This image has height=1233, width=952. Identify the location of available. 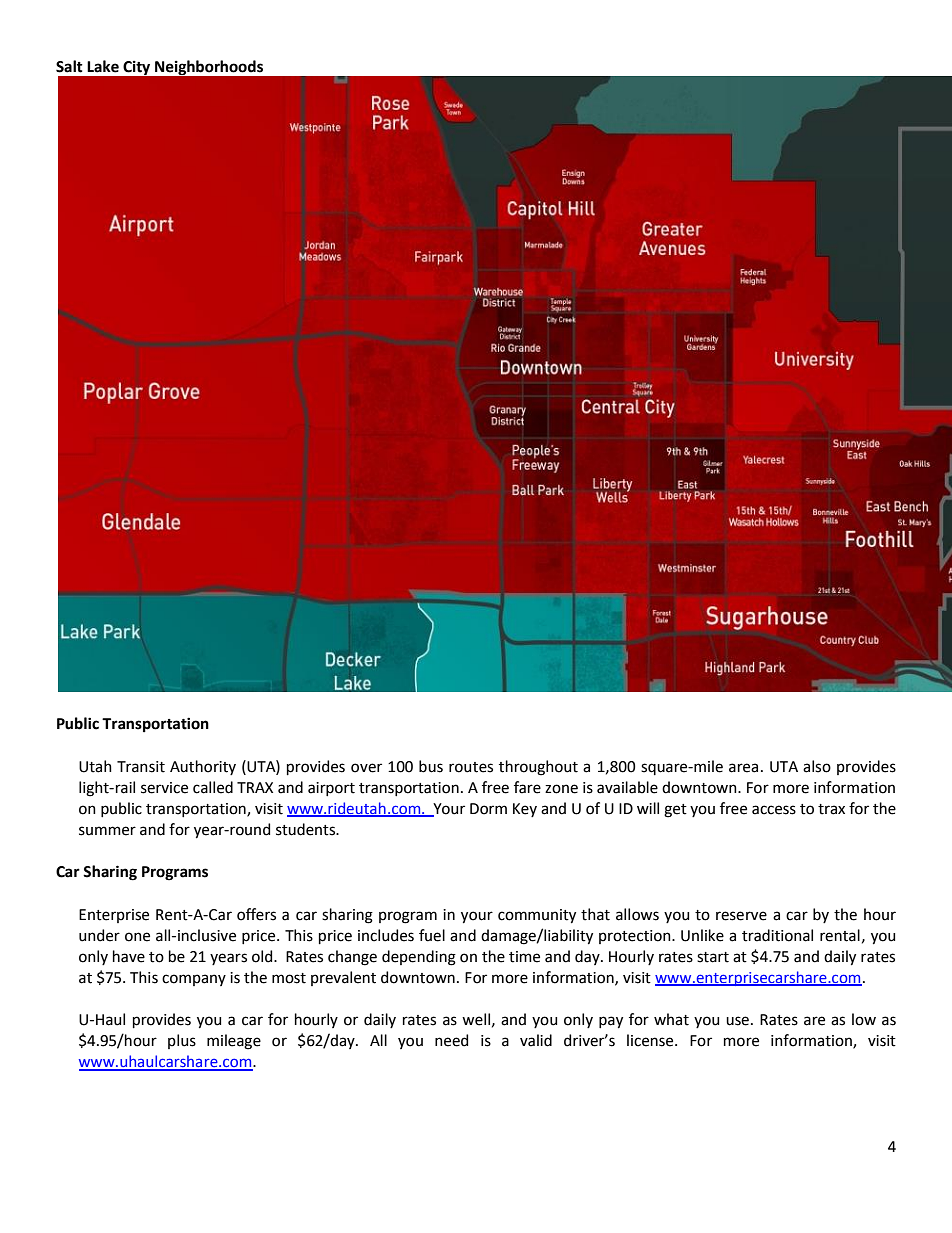
(627, 787).
